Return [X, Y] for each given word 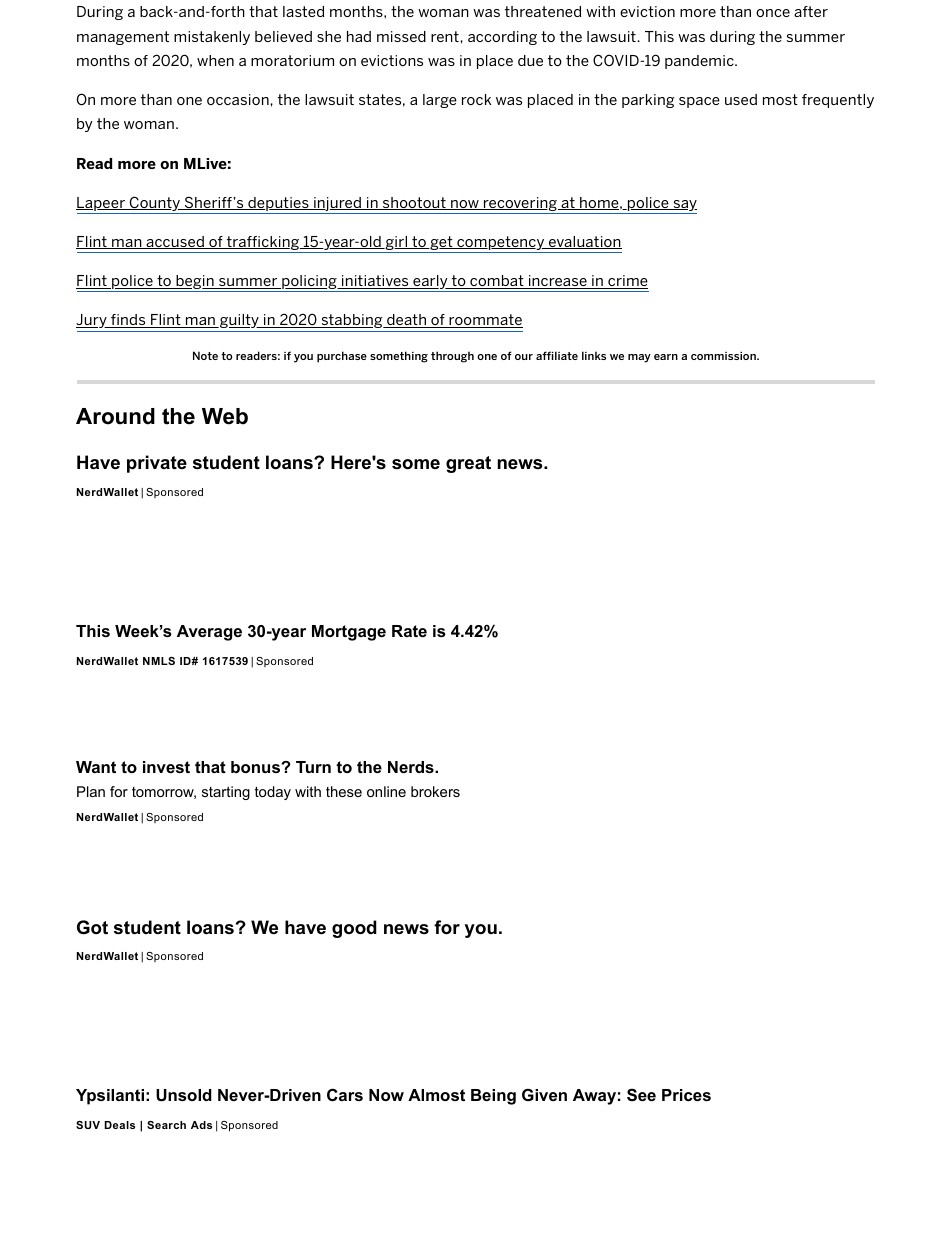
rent [446, 36]
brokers [435, 791]
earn [666, 357]
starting [226, 793]
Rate [409, 631]
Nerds [412, 767]
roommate [485, 321]
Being [493, 1097]
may [639, 358]
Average [209, 633]
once [773, 13]
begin [195, 283]
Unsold [184, 1095]
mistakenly [212, 38]
